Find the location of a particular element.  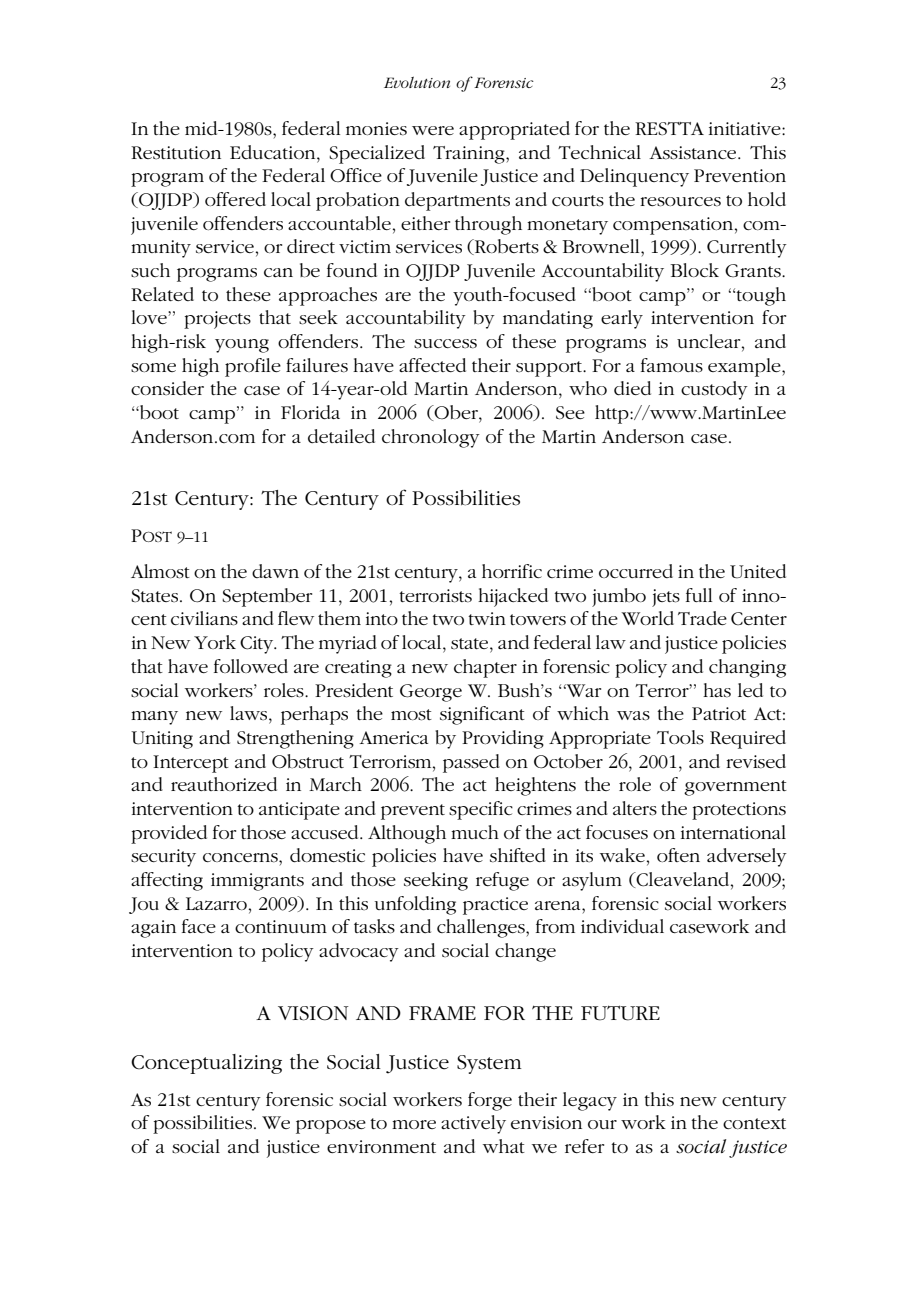

context is located at coordinates (754, 1123).
